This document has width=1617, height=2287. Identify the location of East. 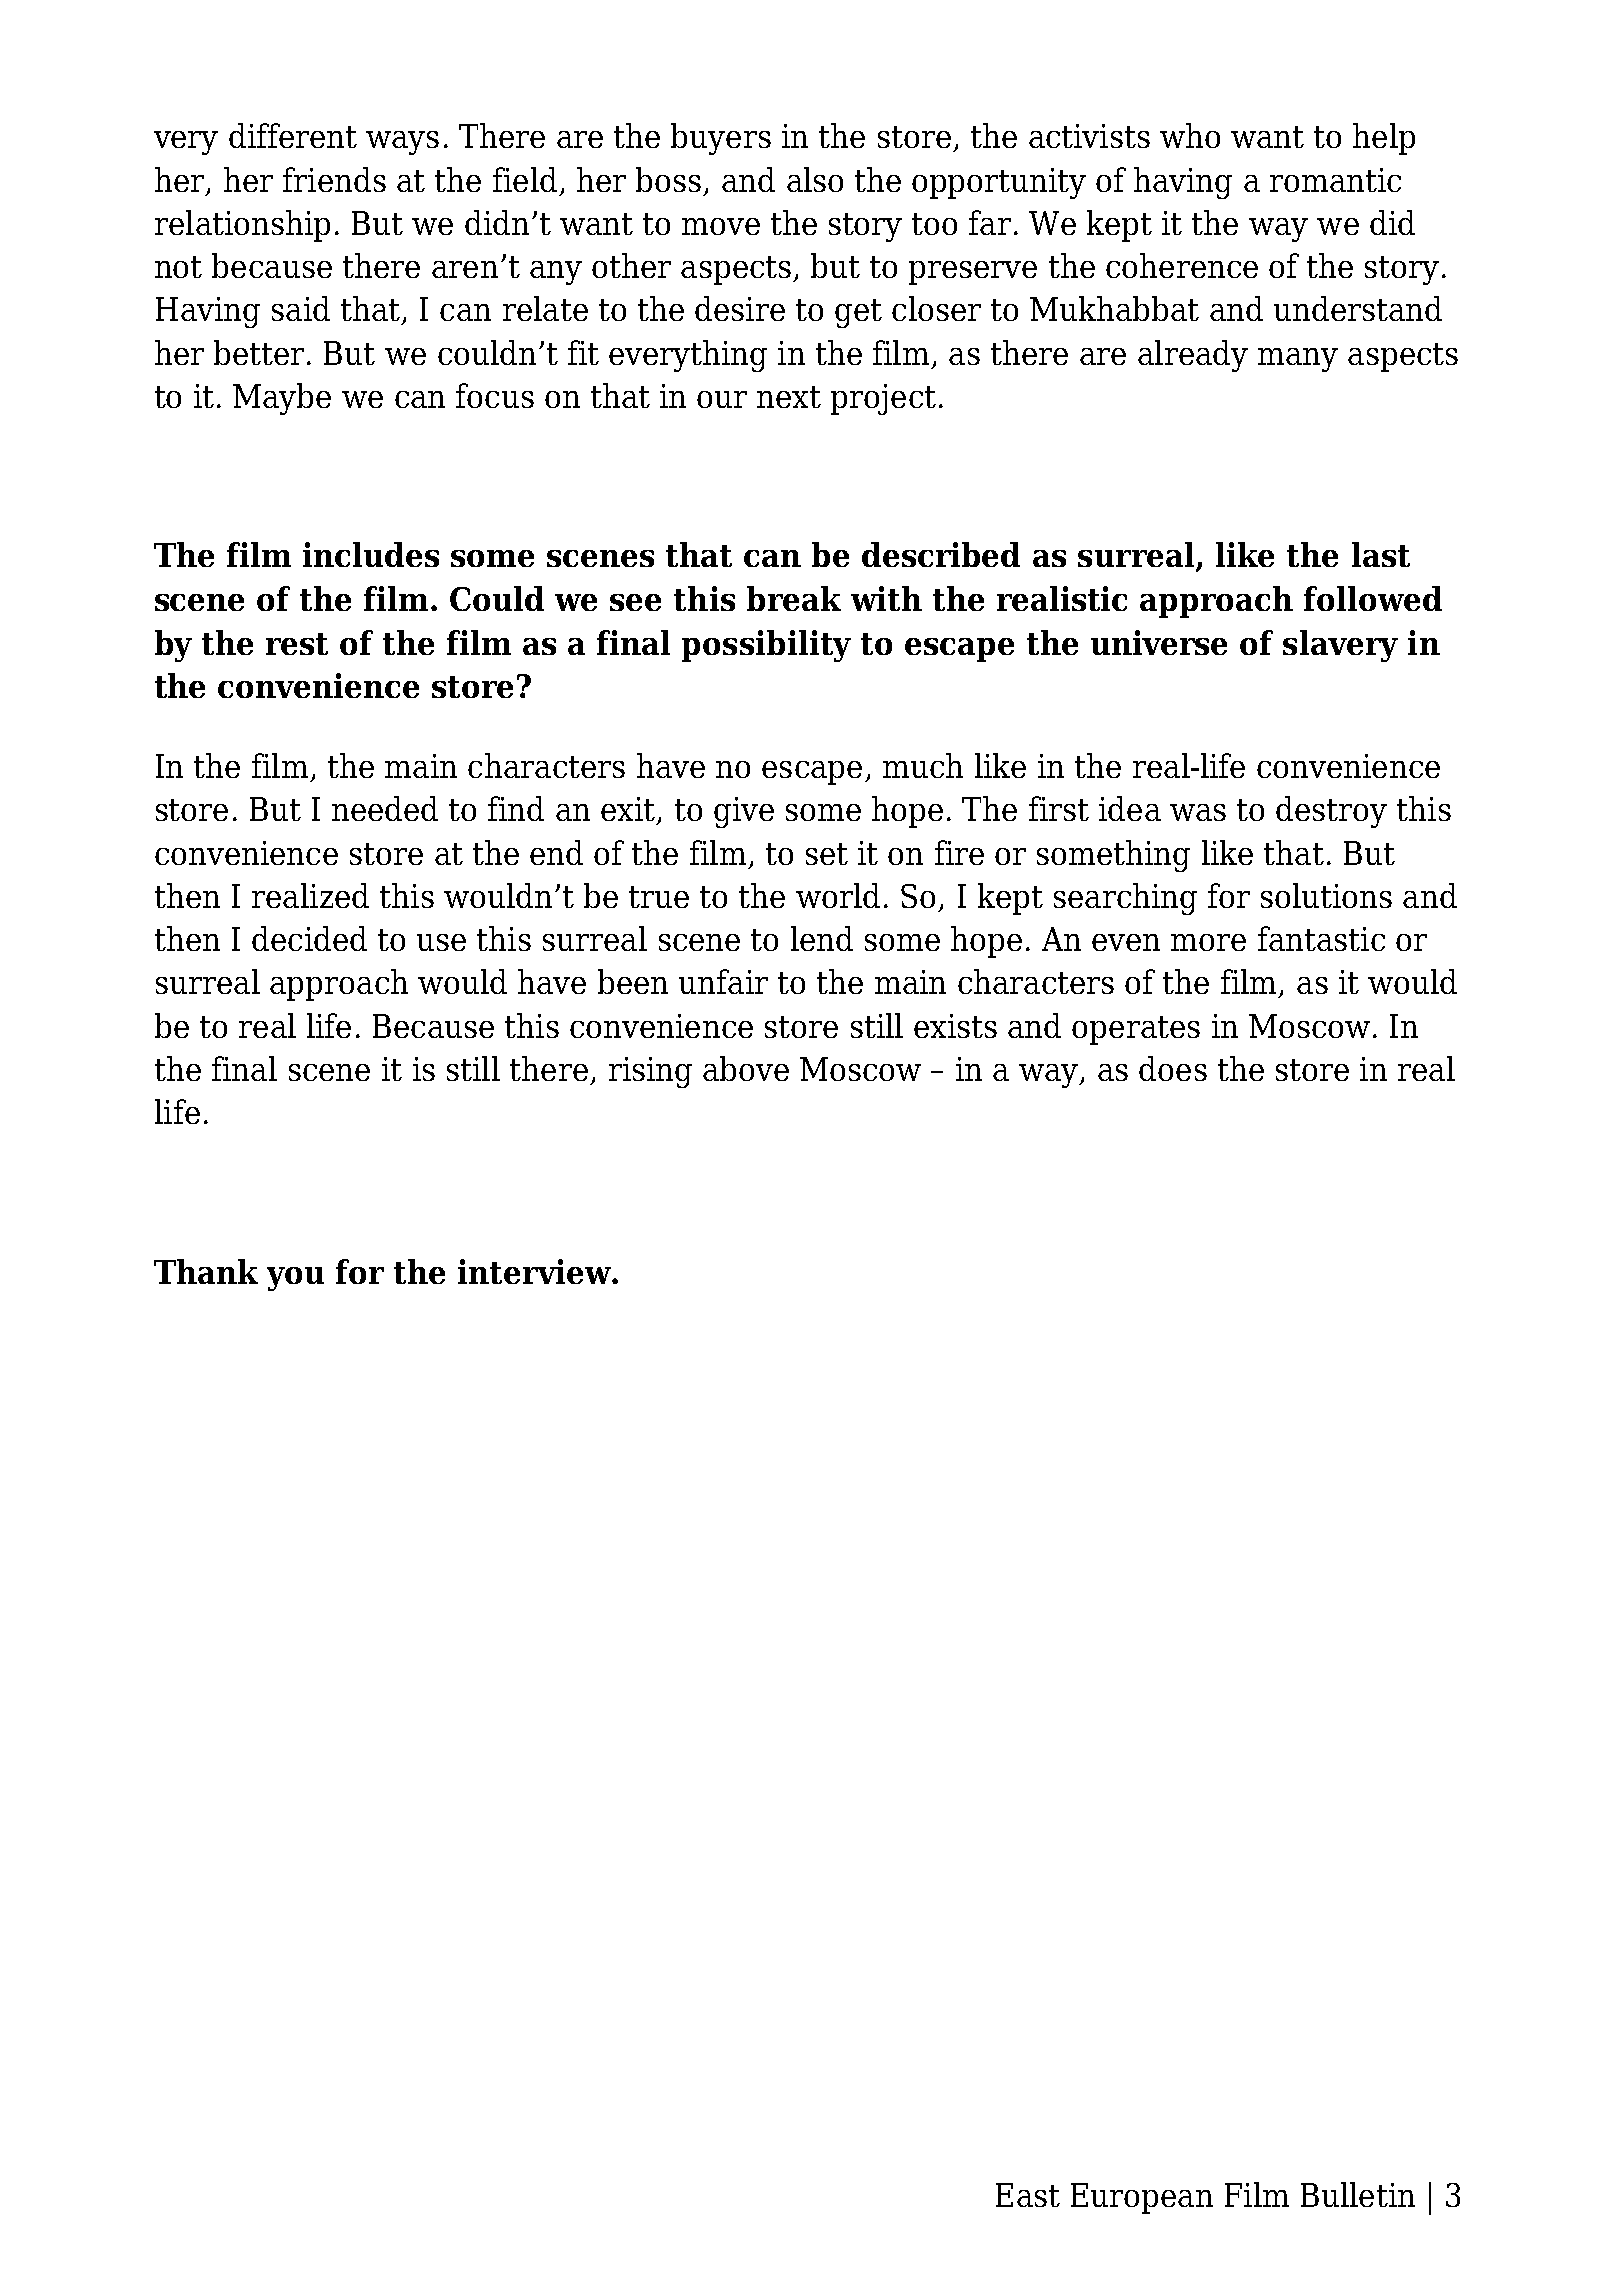
(1028, 2195).
